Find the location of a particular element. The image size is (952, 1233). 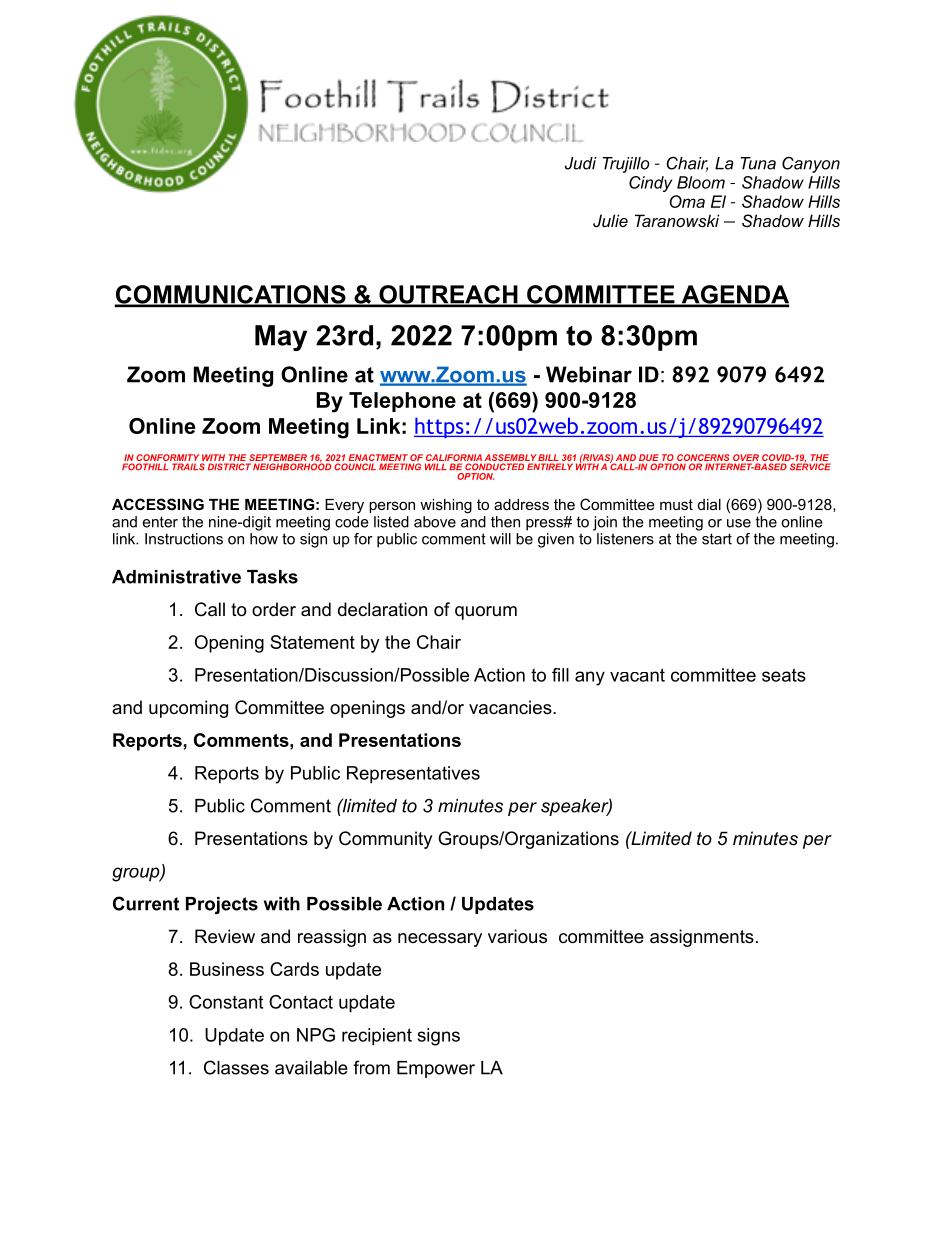

Empower is located at coordinates (436, 1069).
